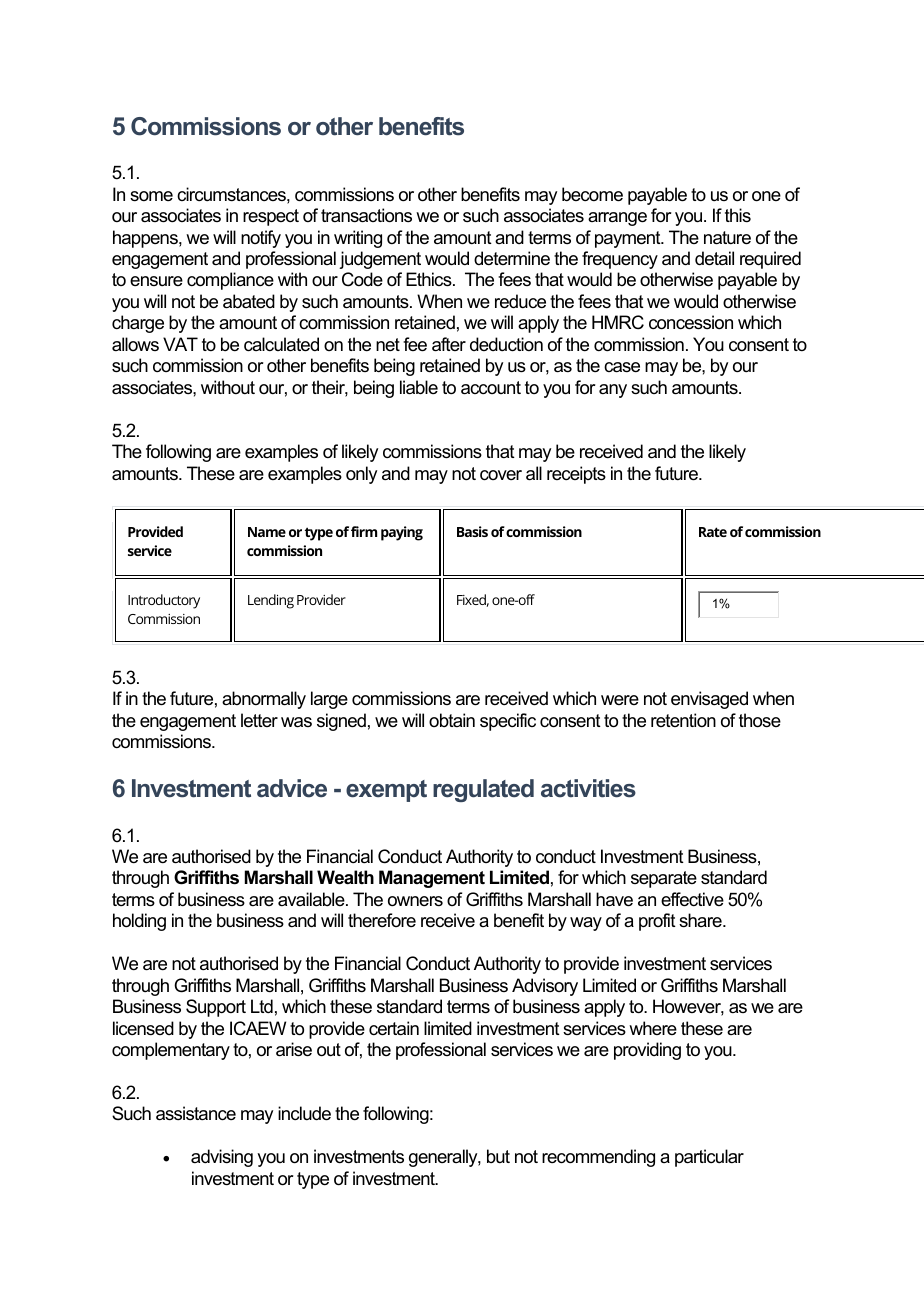 This page has width=924, height=1308. Describe the element at coordinates (264, 700) in the page. I see `abnormally` at that location.
